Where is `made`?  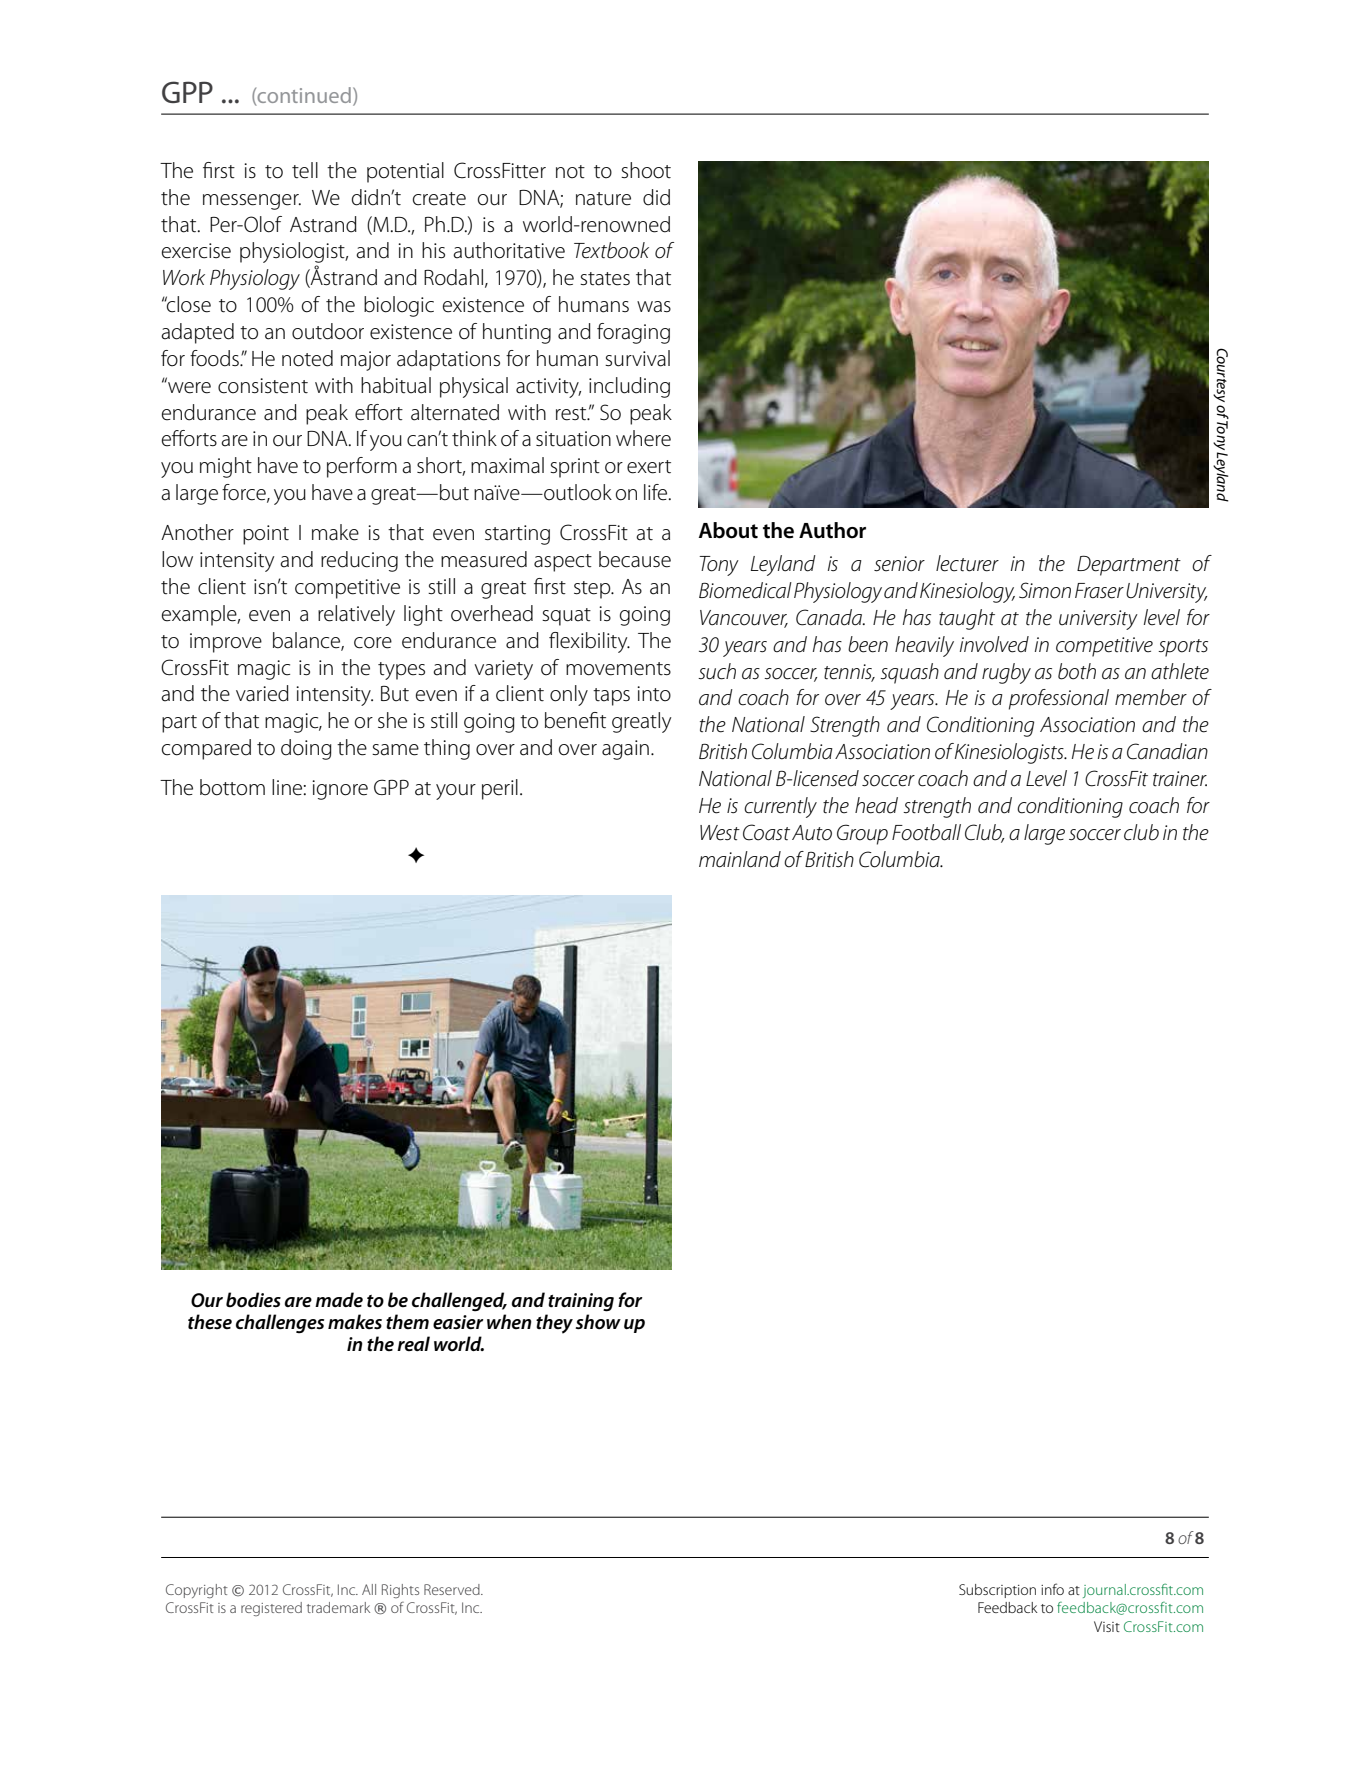
made is located at coordinates (339, 1299).
